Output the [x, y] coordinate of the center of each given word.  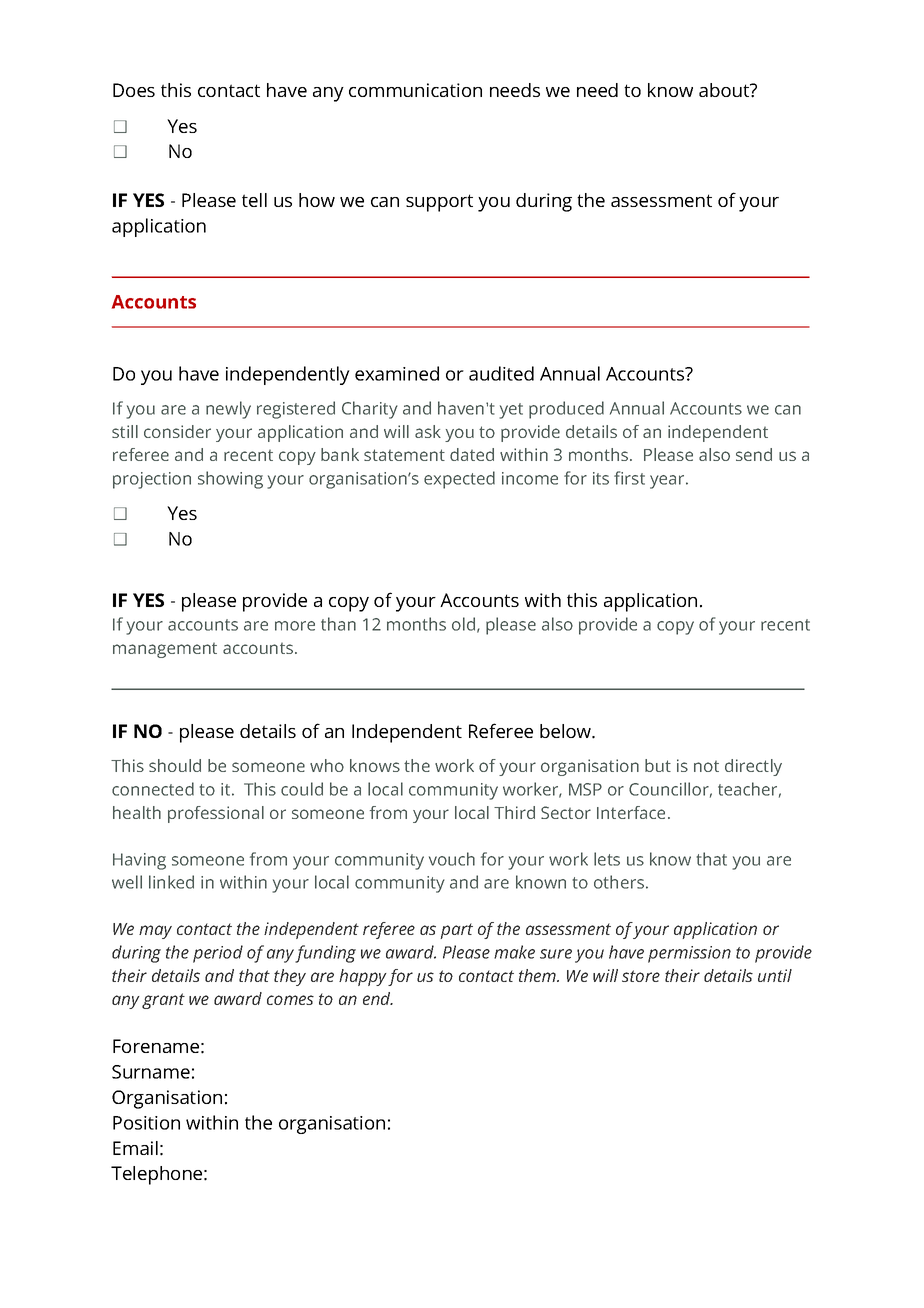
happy [364, 977]
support [439, 203]
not [706, 766]
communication [415, 90]
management [165, 650]
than [338, 624]
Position [146, 1123]
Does [134, 90]
